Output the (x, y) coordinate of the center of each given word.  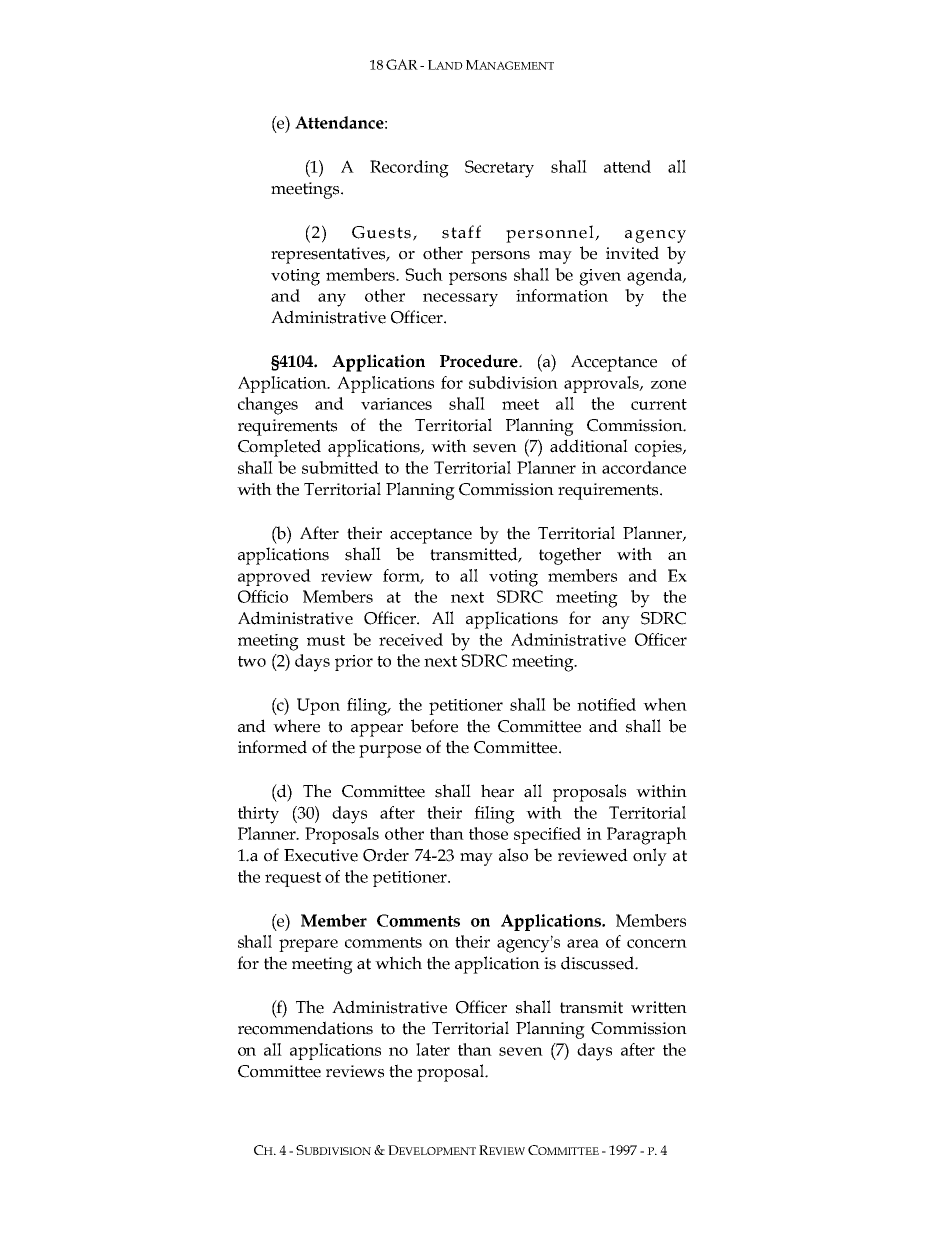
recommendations (305, 1028)
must (326, 640)
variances (396, 404)
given (600, 277)
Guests (383, 233)
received (411, 639)
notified (606, 704)
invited (632, 253)
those (488, 833)
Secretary (499, 169)
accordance (644, 467)
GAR (402, 64)
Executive (321, 855)
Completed (279, 448)
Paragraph (647, 836)
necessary (460, 300)
